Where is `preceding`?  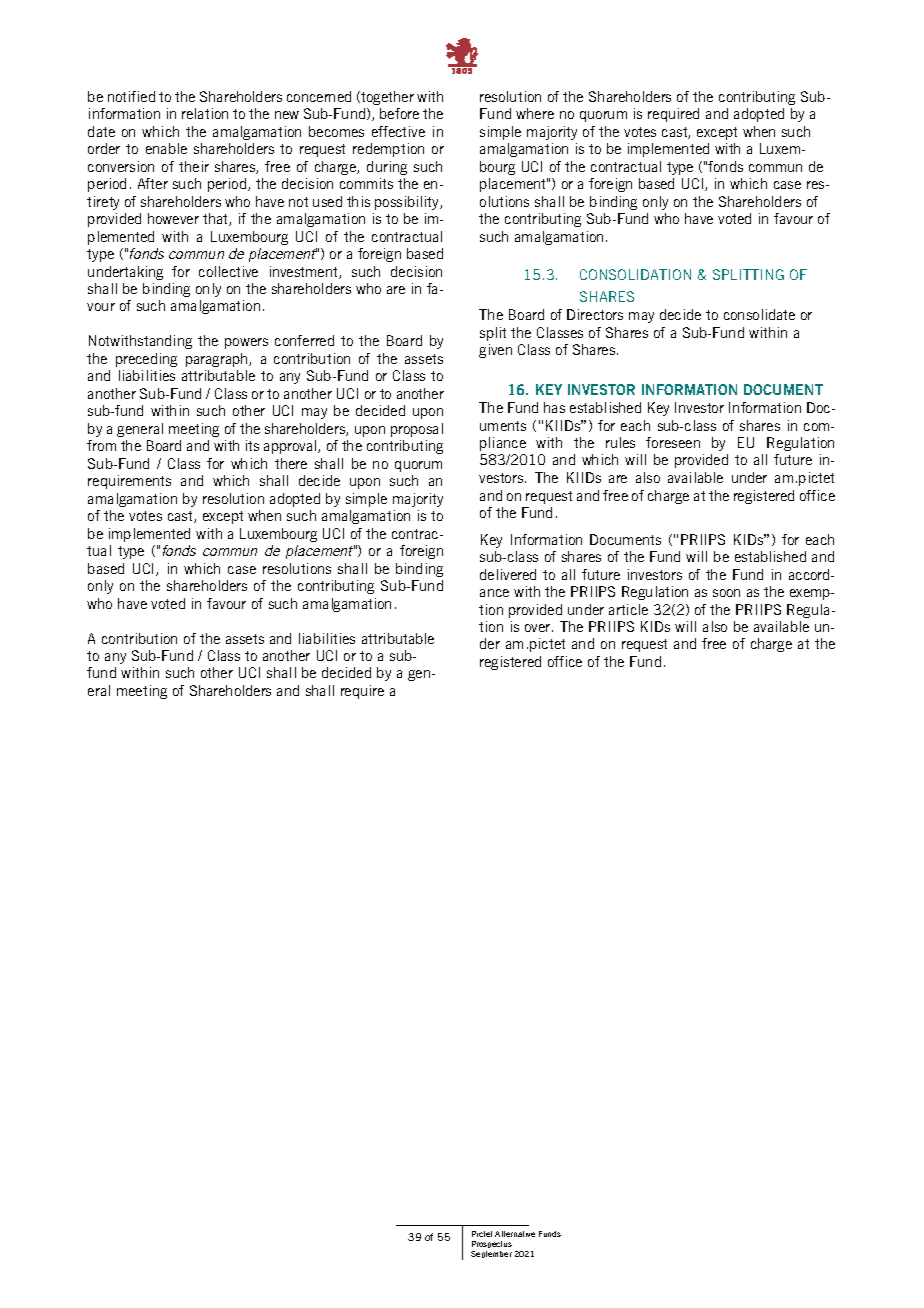 preceding is located at coordinates (146, 360).
